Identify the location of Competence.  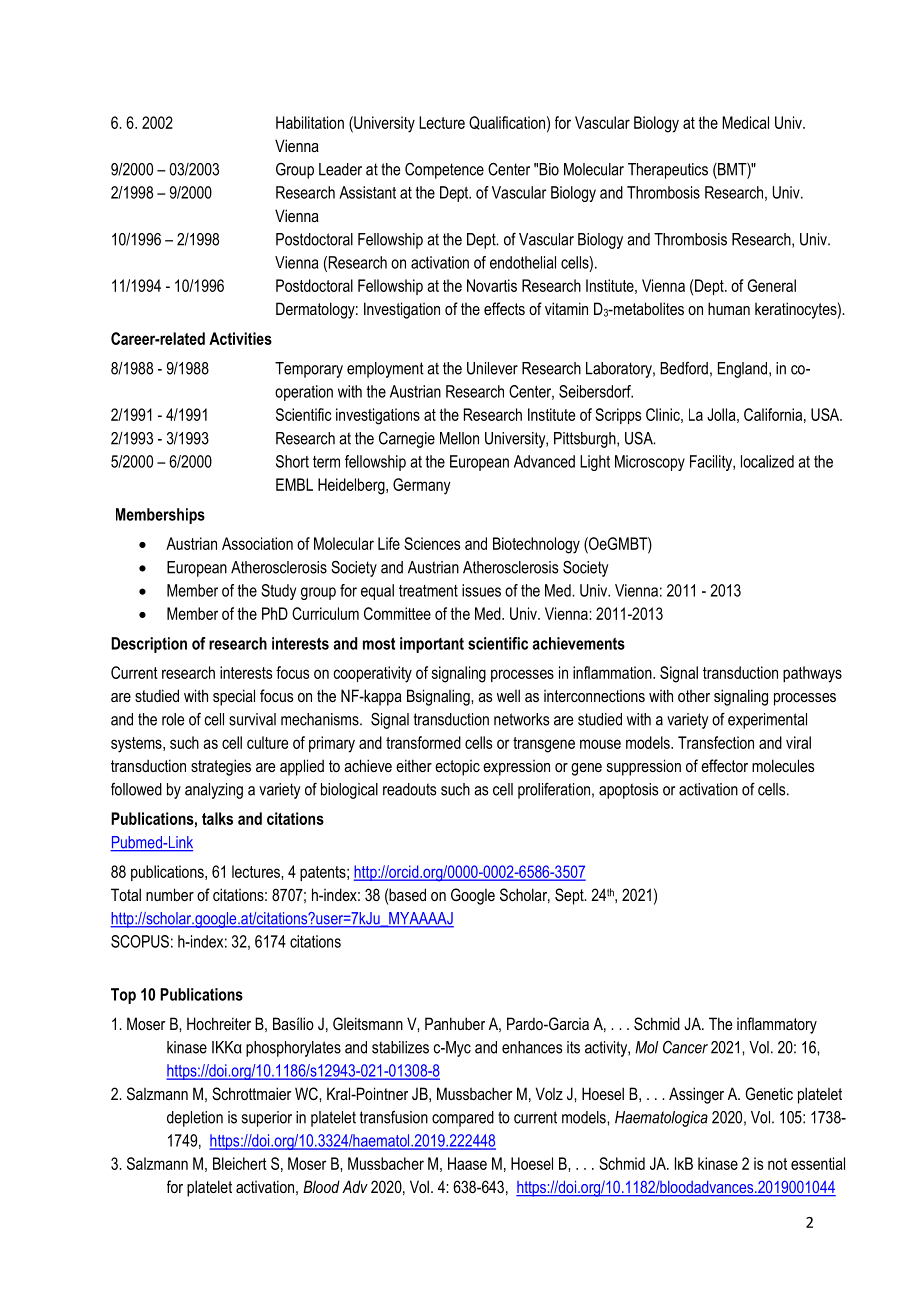
(444, 171).
